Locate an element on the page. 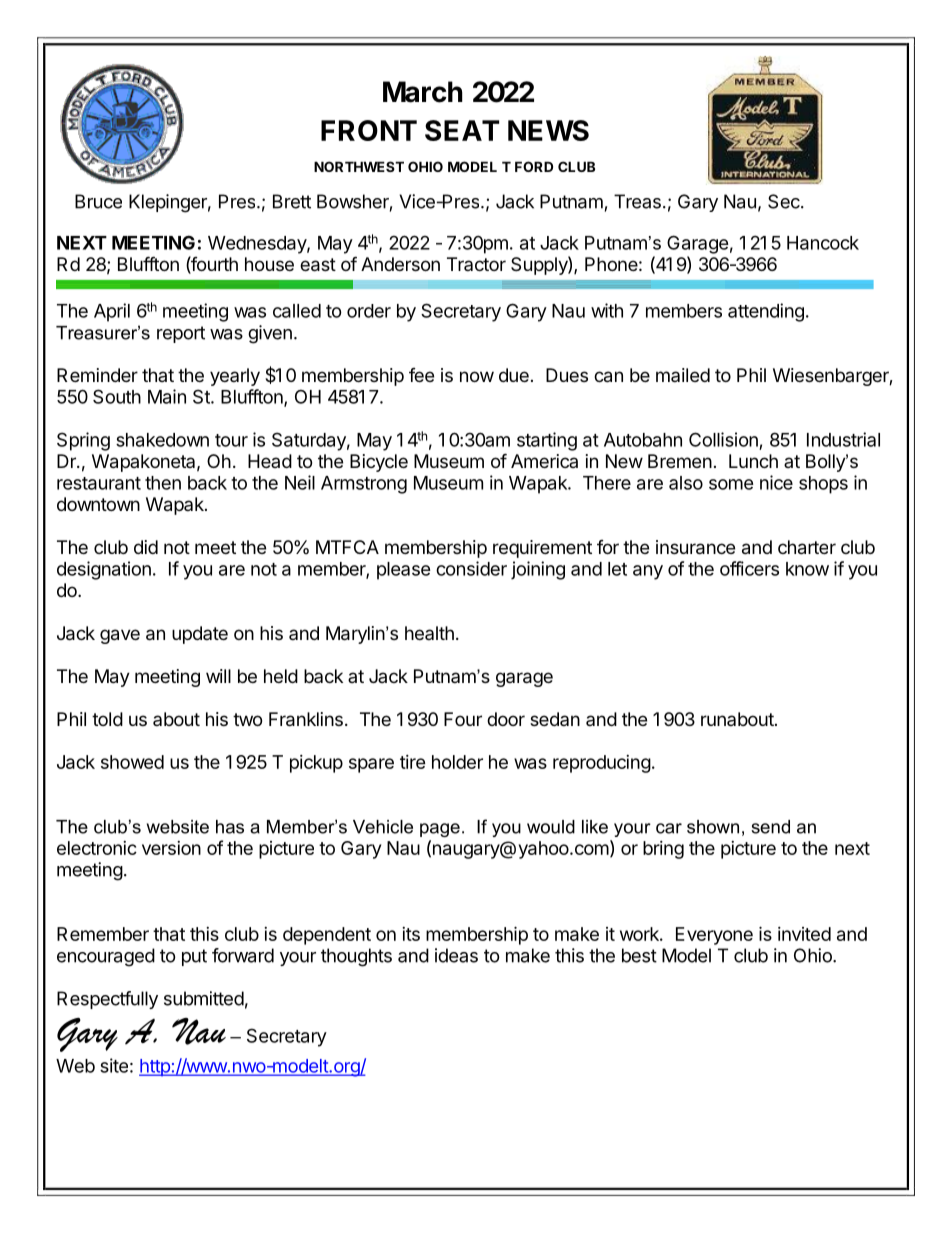  SEAT is located at coordinates (462, 130).
